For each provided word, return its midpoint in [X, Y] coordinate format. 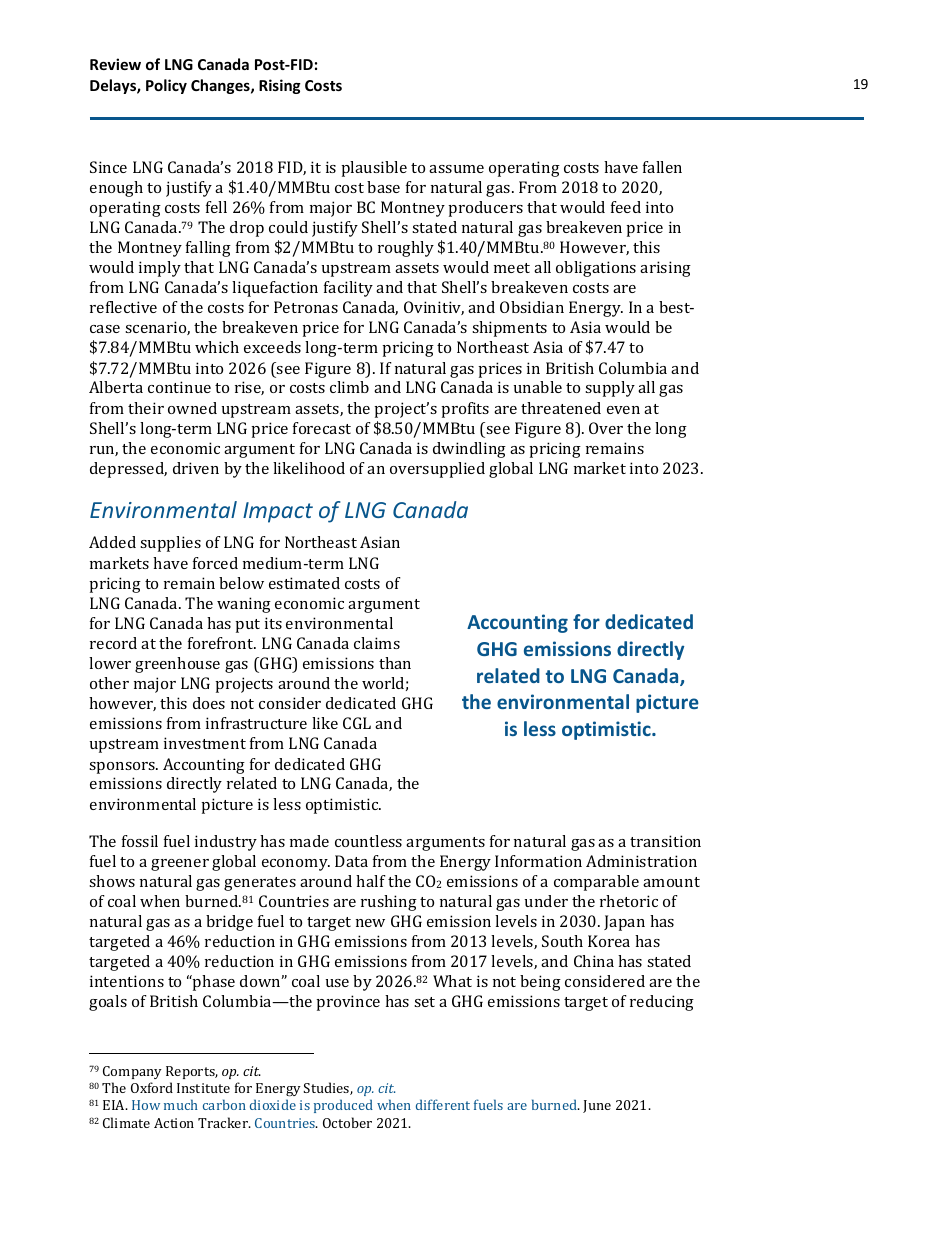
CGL [357, 723]
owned [192, 408]
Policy [166, 86]
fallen [662, 167]
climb [349, 387]
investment [205, 743]
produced [343, 1106]
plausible [374, 169]
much [181, 1104]
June [597, 1106]
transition [665, 841]
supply [610, 389]
